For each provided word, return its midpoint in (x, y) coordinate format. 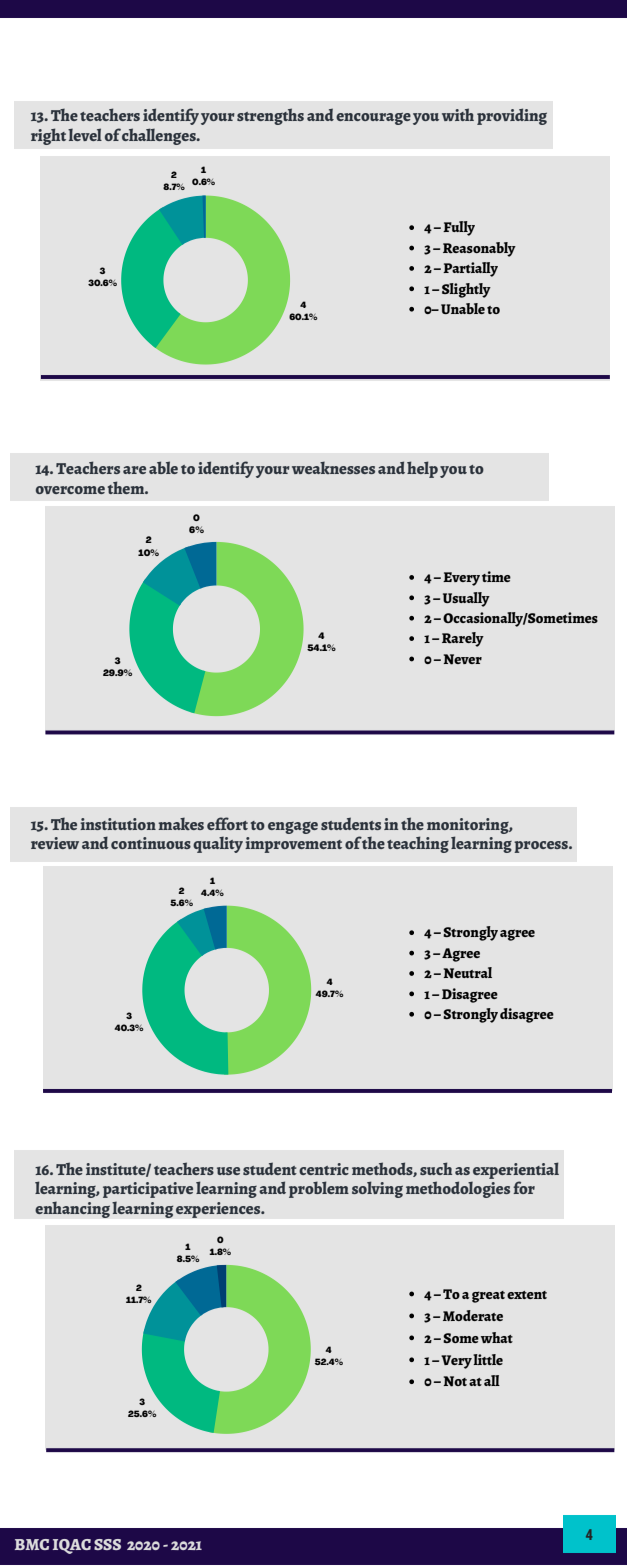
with (458, 114)
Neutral (467, 973)
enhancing (72, 1209)
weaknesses (333, 467)
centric (324, 1169)
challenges (160, 136)
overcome (70, 490)
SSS (107, 1544)
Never (462, 659)
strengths (270, 116)
